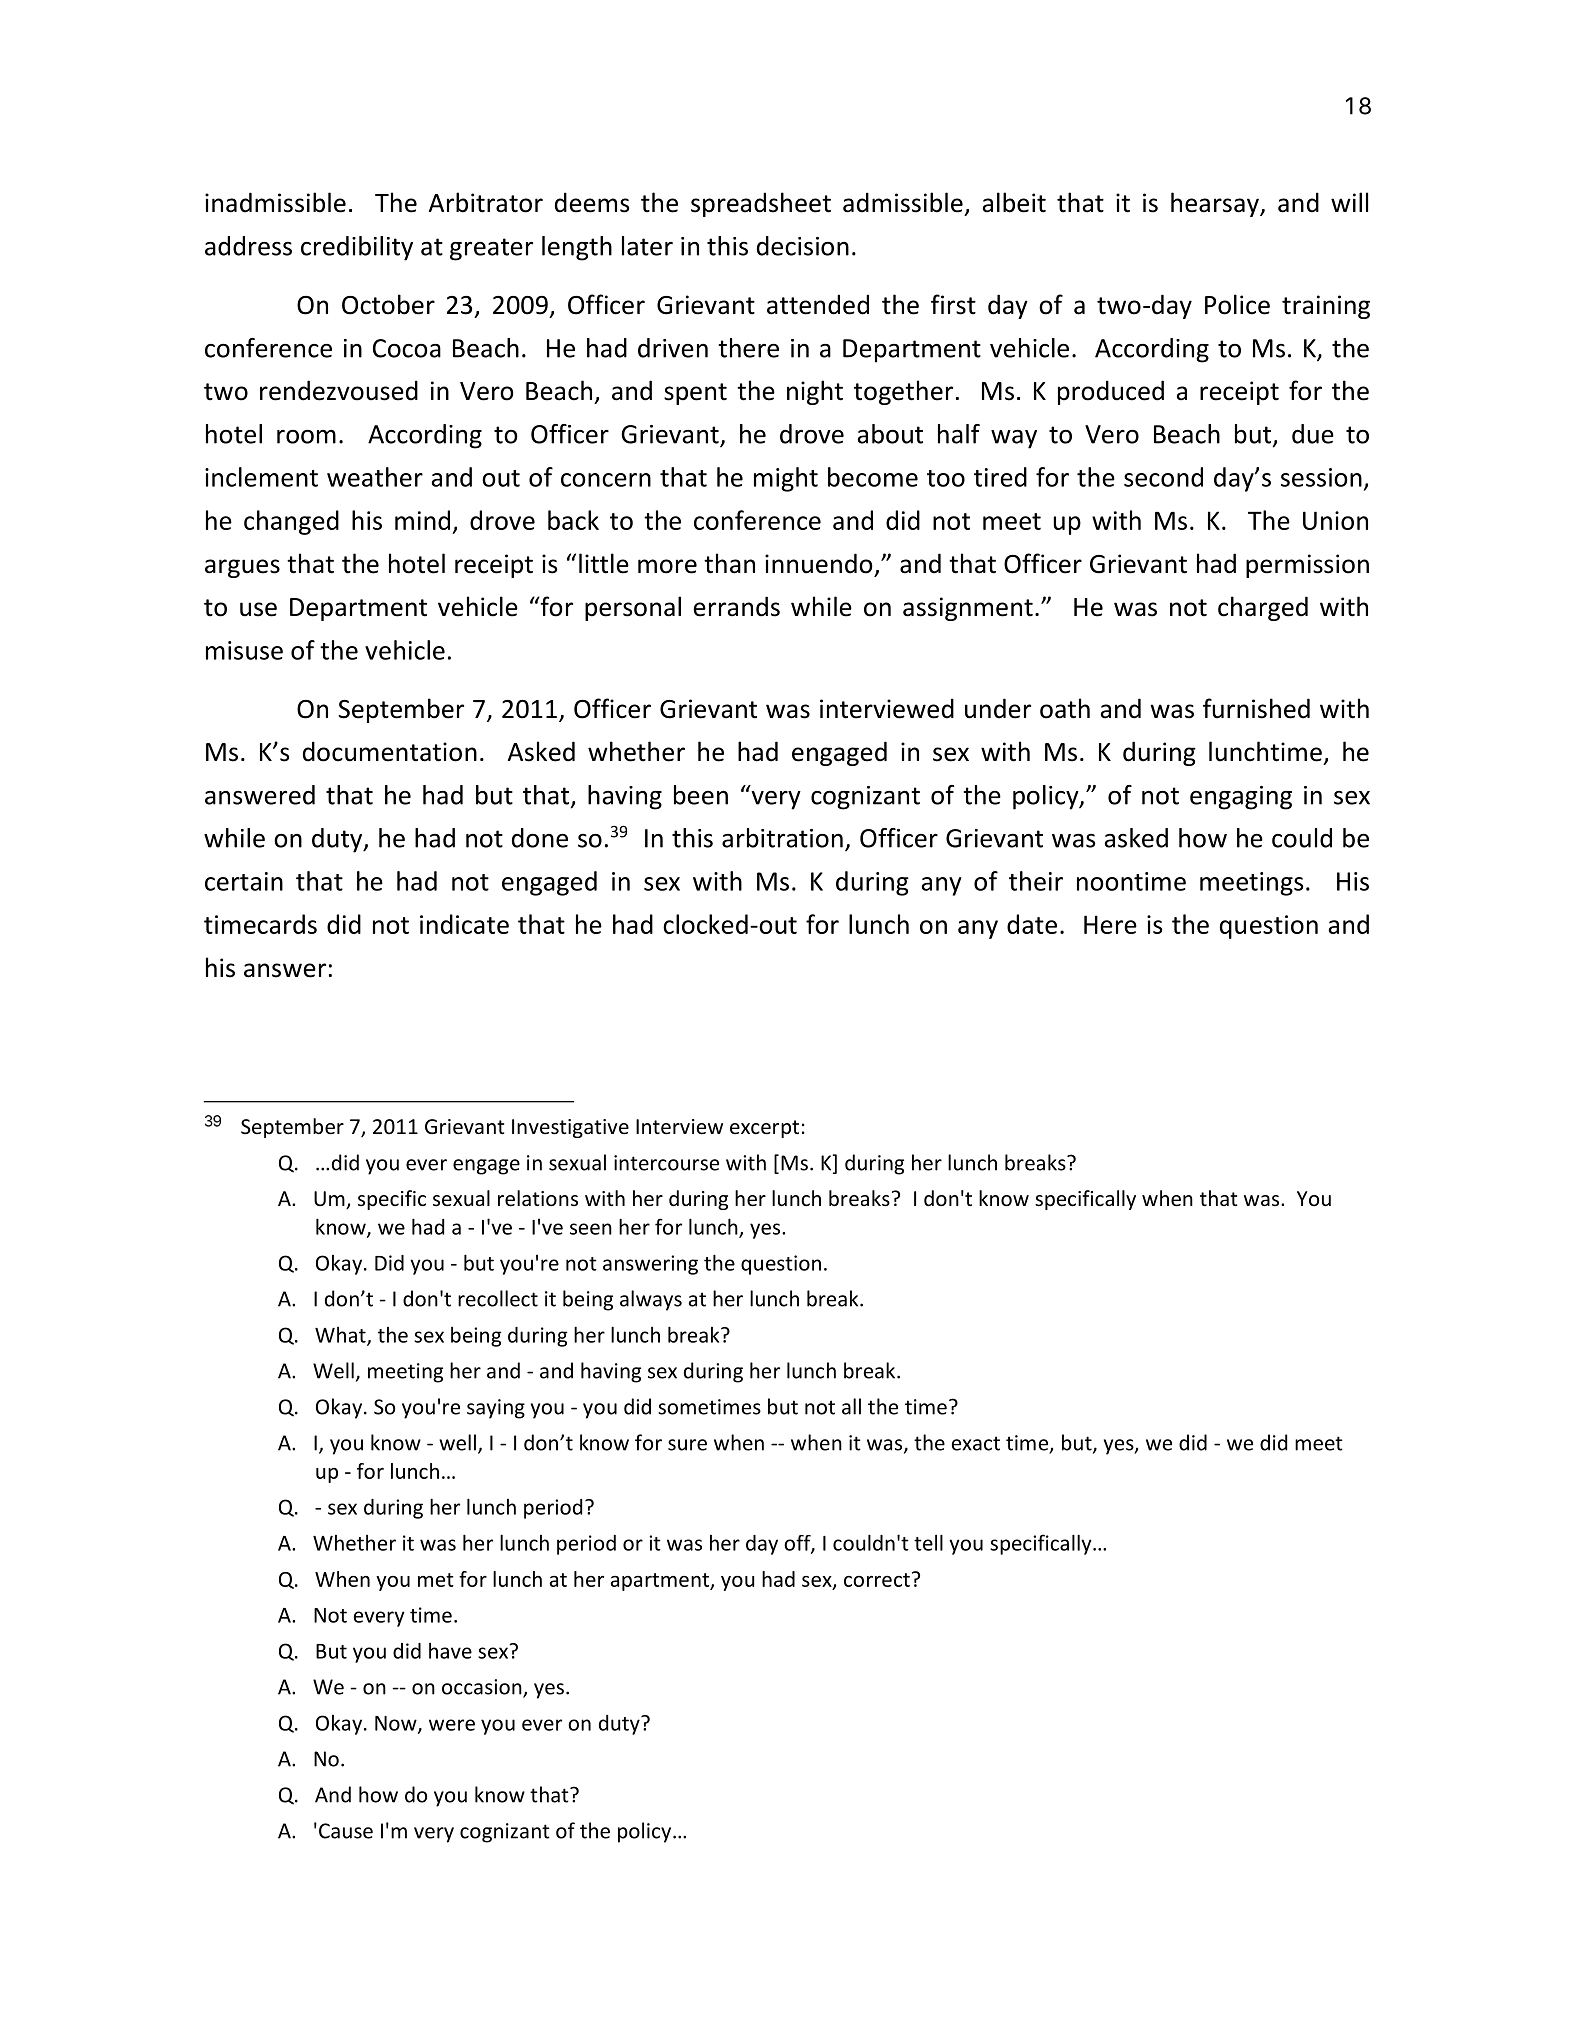 Image resolution: width=1574 pixels, height=2037 pixels. What do you see at coordinates (976, 1443) in the screenshot?
I see `exact` at bounding box center [976, 1443].
